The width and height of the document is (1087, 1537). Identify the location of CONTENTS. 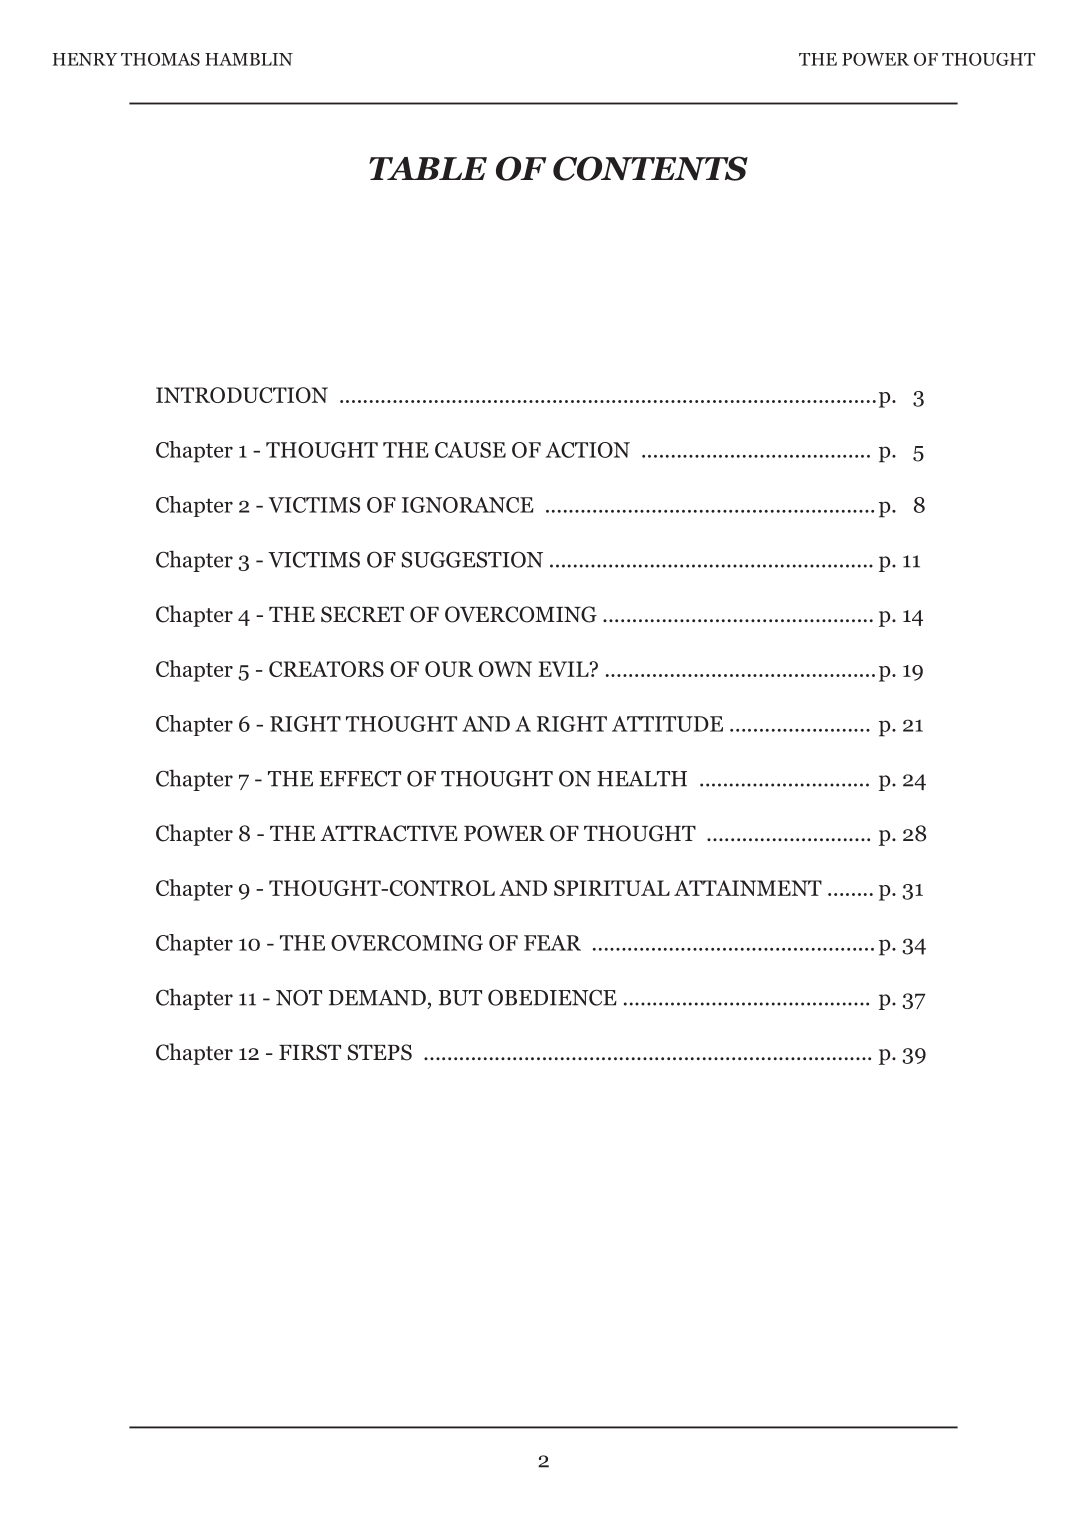
(650, 168).
